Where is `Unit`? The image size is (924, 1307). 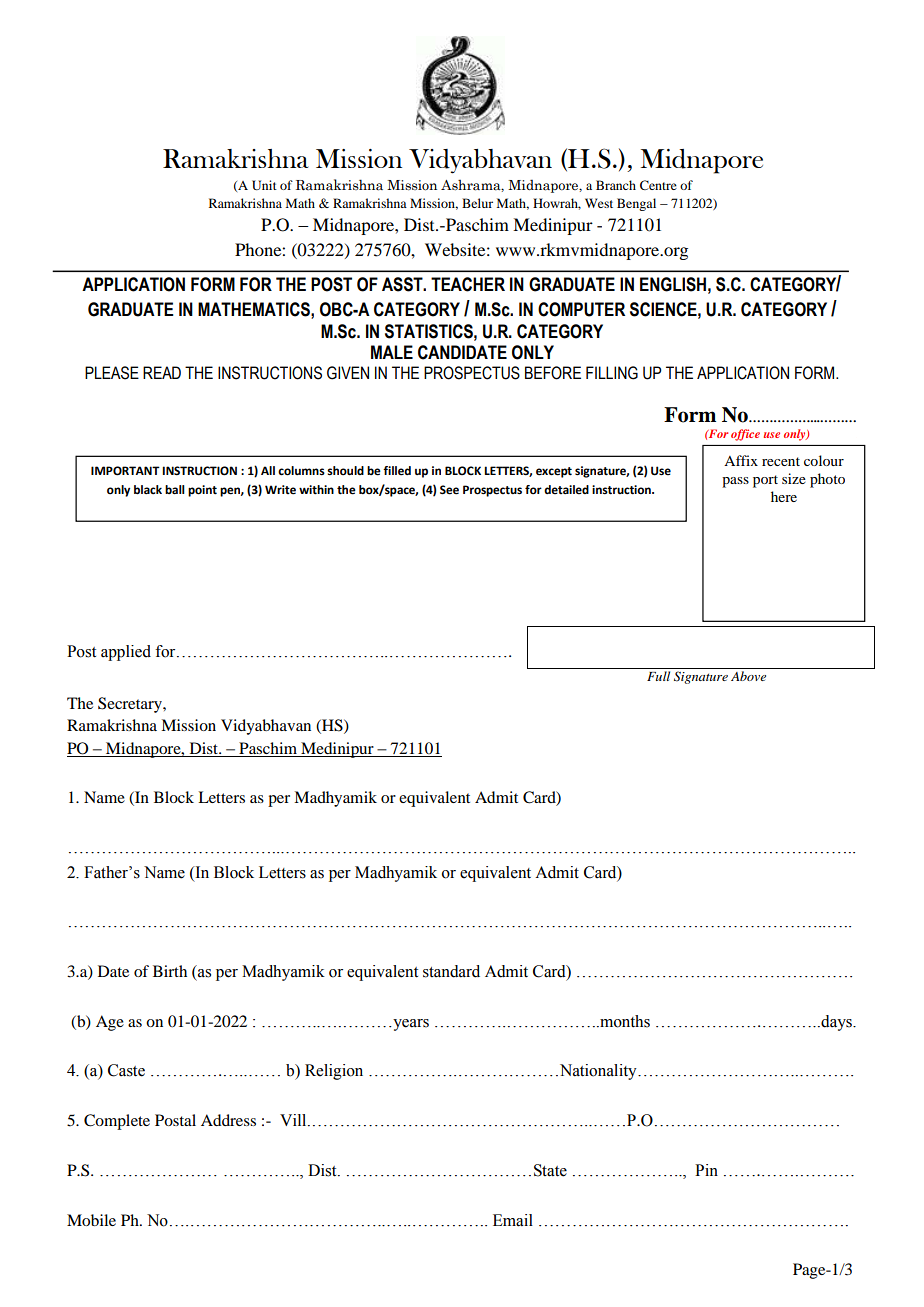
Unit is located at coordinates (264, 185).
